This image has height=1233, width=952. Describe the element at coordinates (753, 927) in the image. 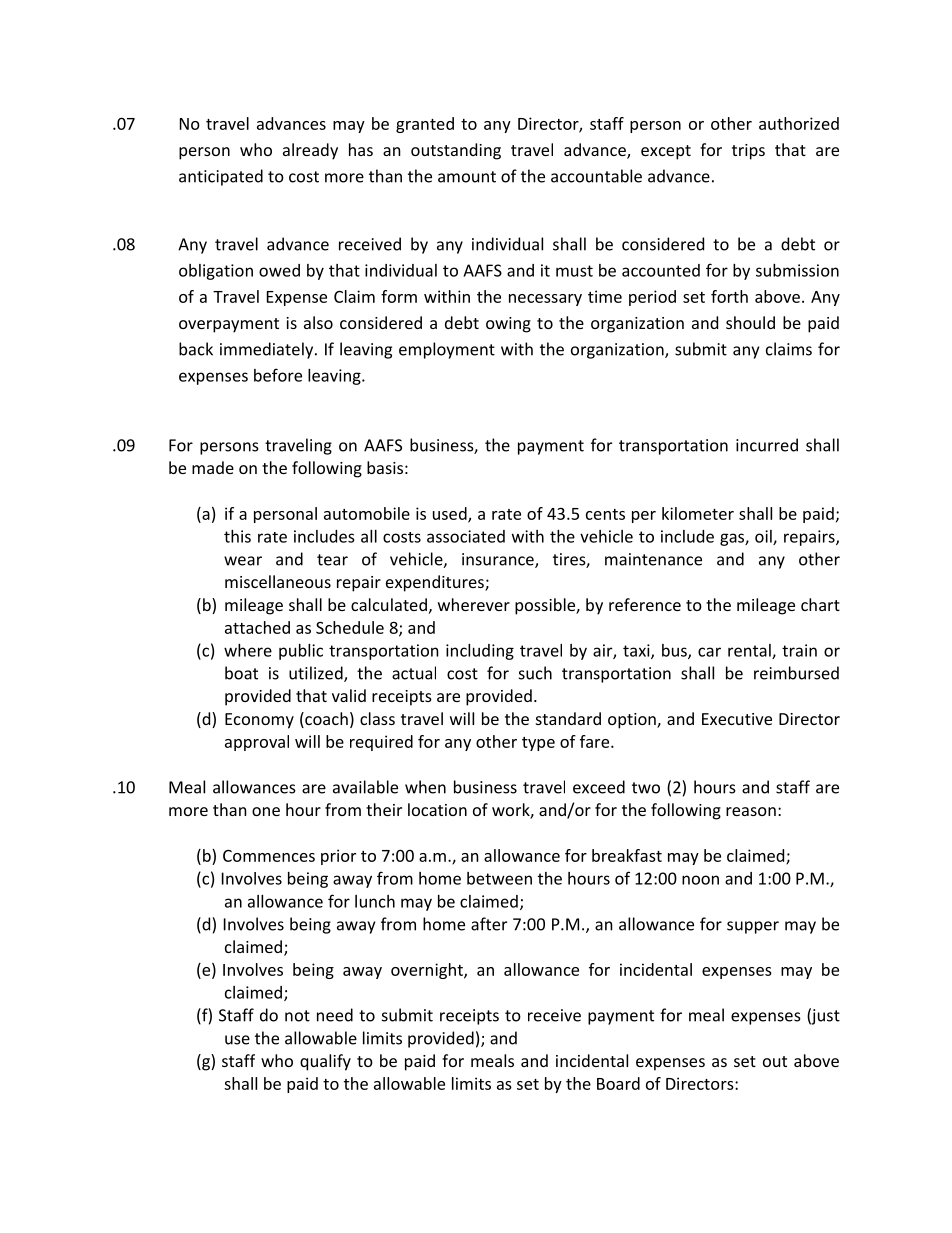

I see `supper` at that location.
